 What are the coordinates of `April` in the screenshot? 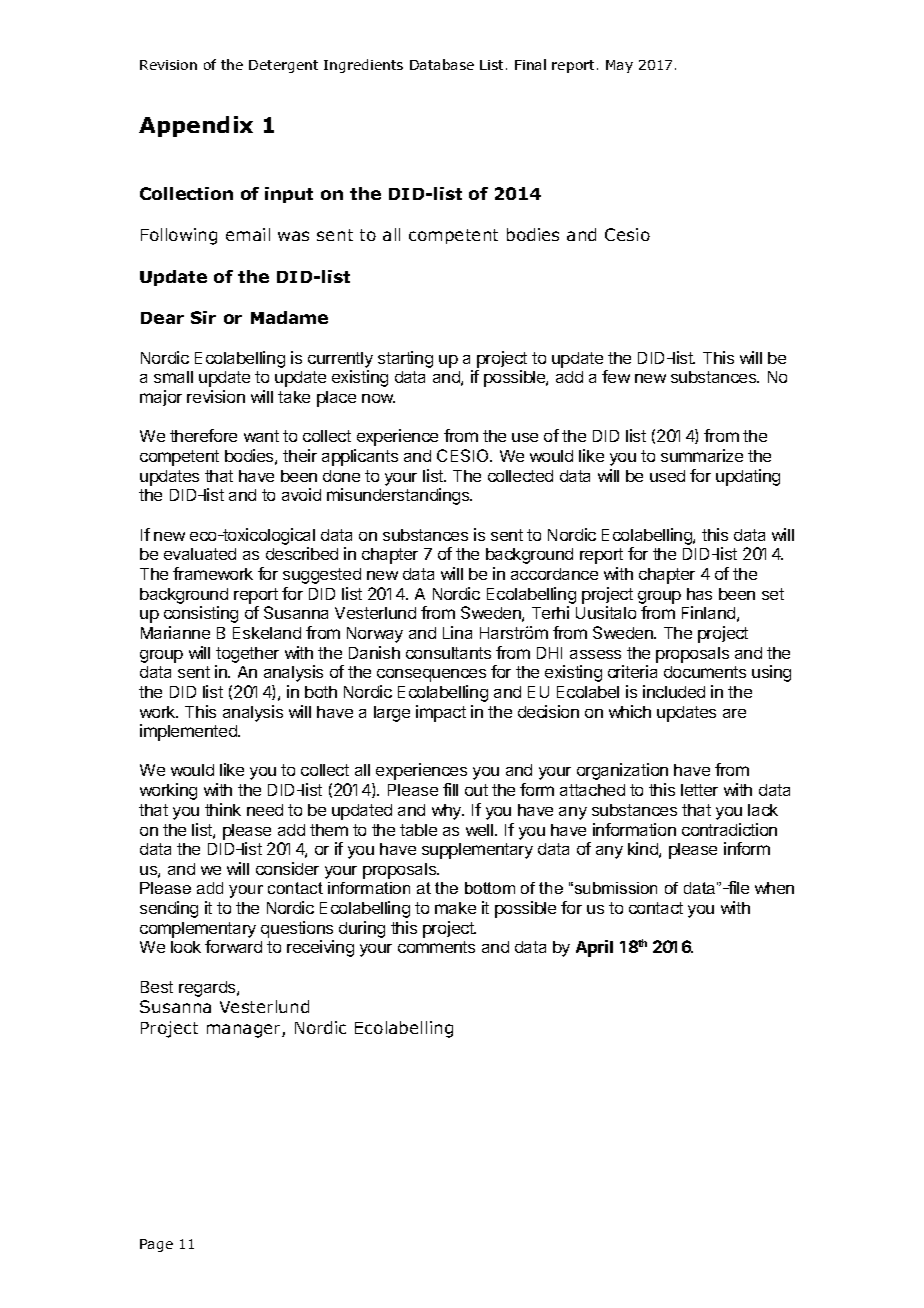 It's located at (594, 948).
